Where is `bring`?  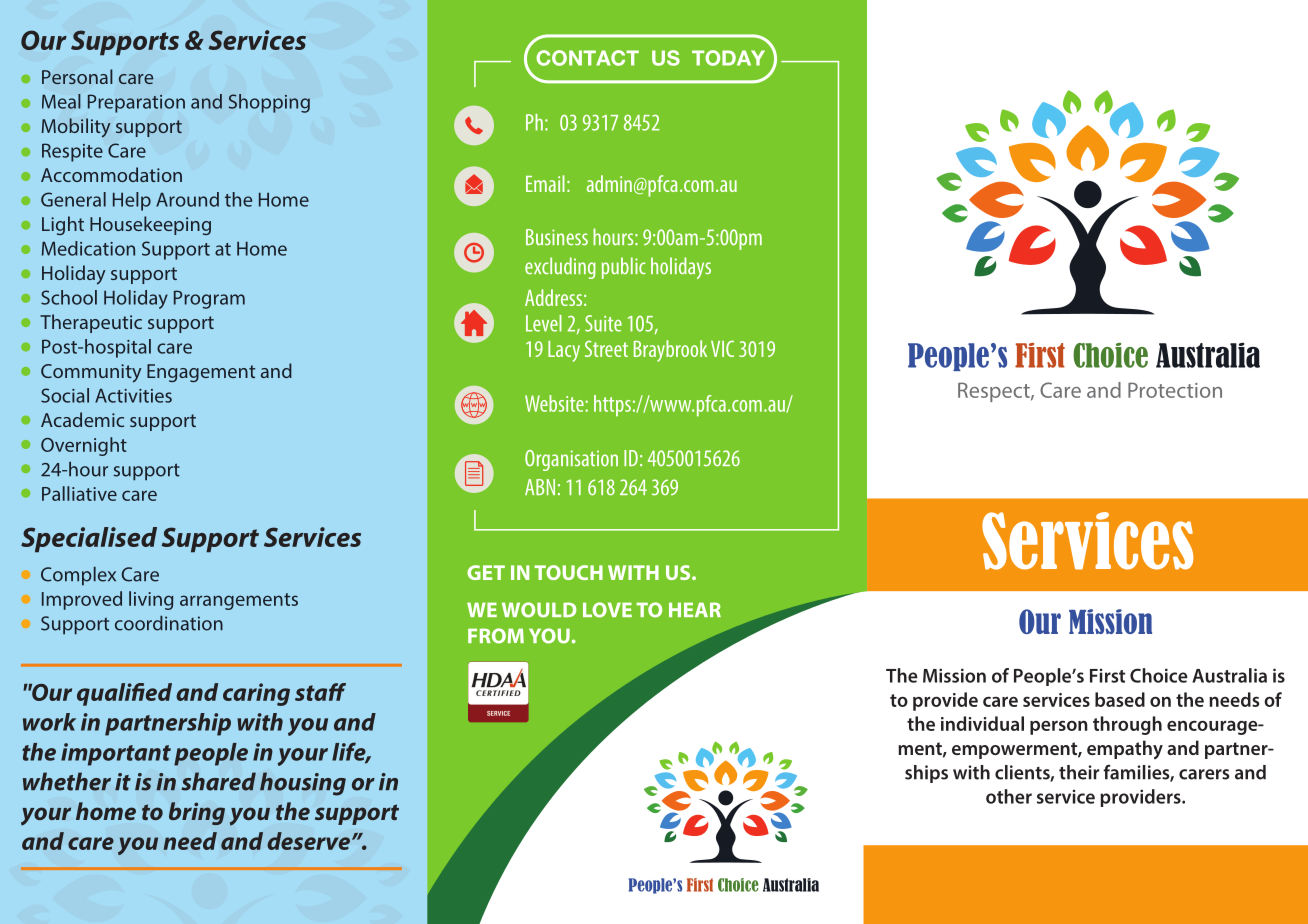 bring is located at coordinates (197, 813).
